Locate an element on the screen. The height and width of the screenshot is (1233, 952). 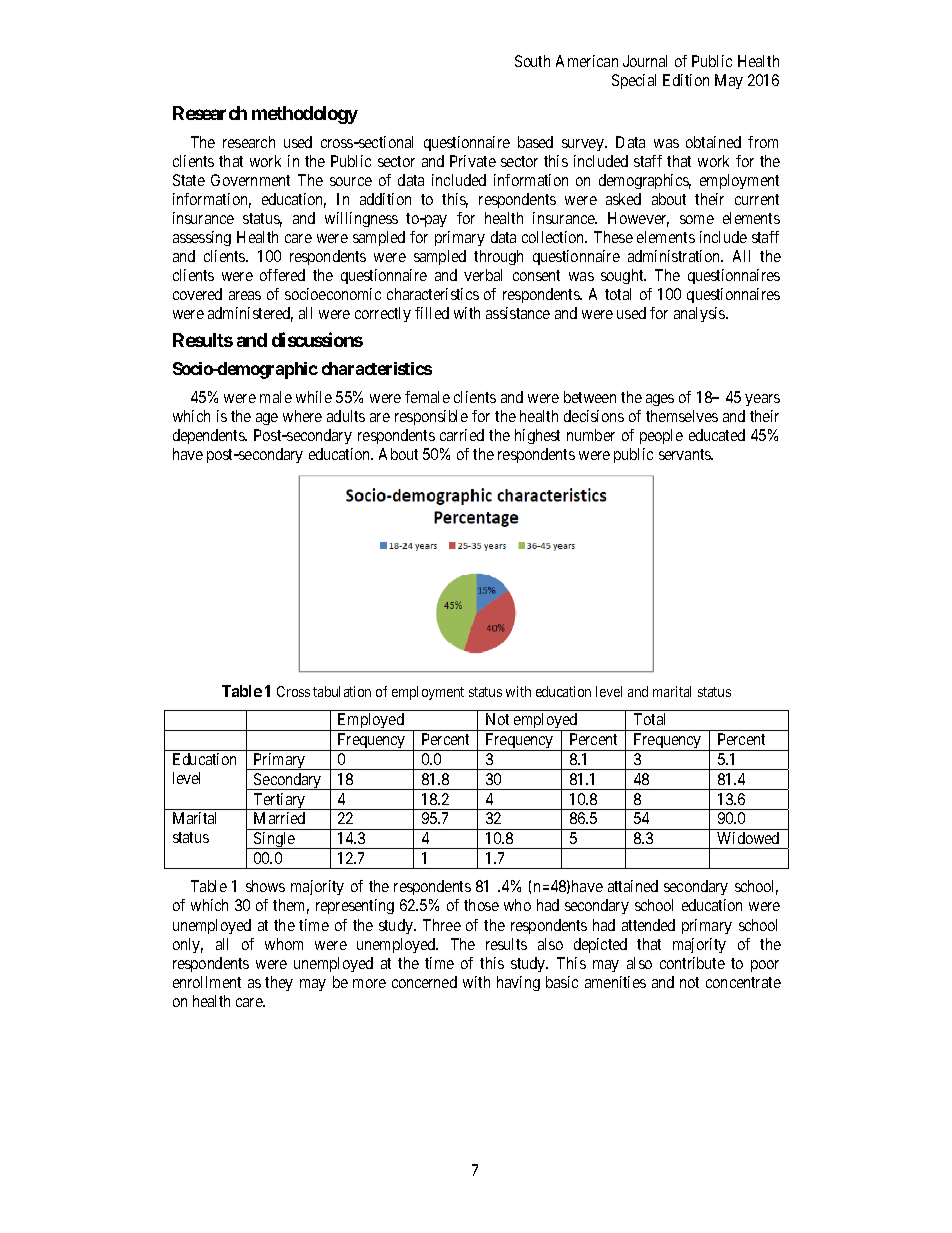
while is located at coordinates (314, 397).
